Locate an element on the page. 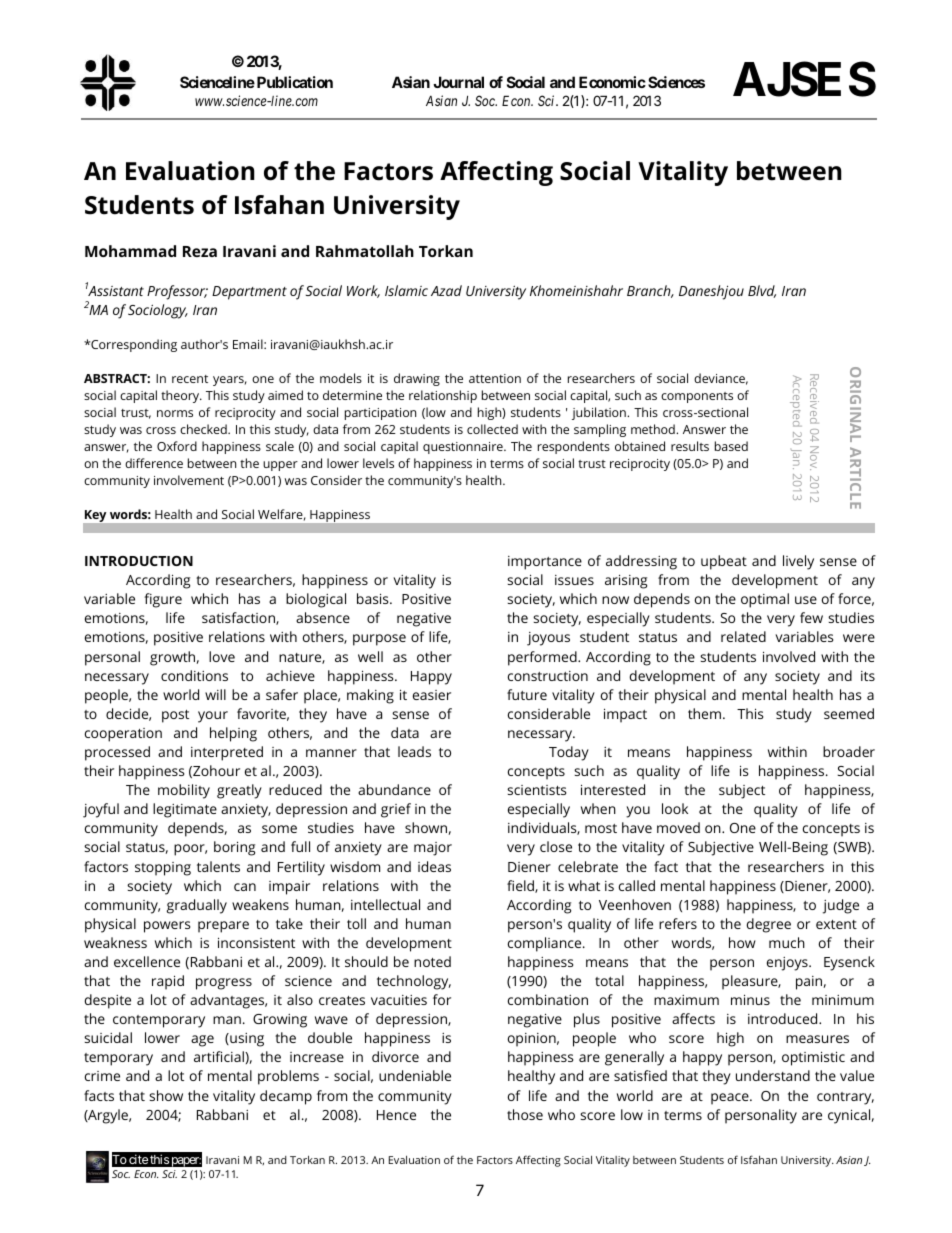  artificial is located at coordinates (220, 1056).
